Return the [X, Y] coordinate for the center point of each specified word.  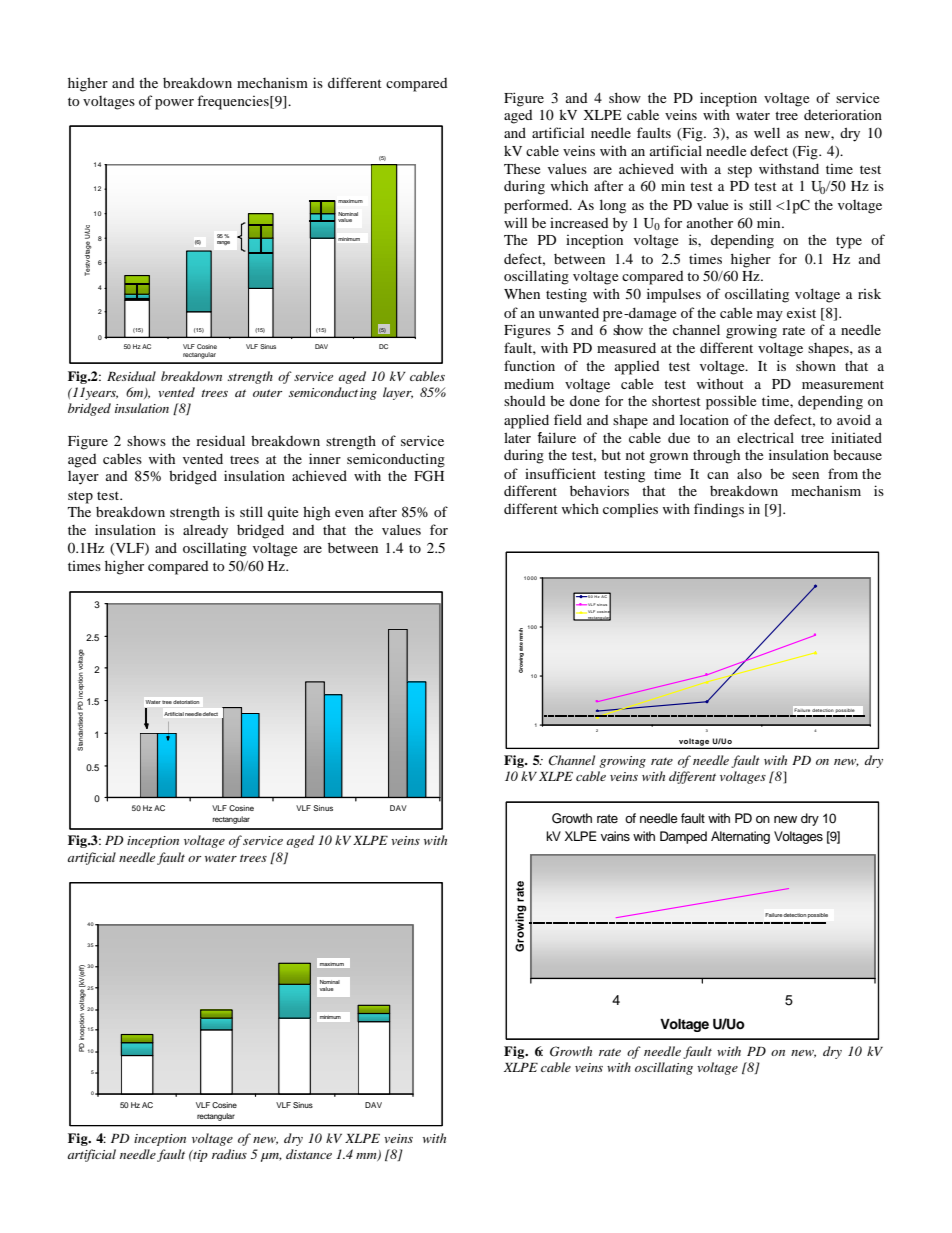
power [174, 104]
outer [267, 393]
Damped [683, 837]
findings [719, 510]
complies [630, 510]
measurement [843, 384]
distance [309, 1154]
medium [529, 383]
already [205, 531]
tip [199, 1156]
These [522, 168]
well [767, 132]
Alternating [740, 837]
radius [229, 1154]
